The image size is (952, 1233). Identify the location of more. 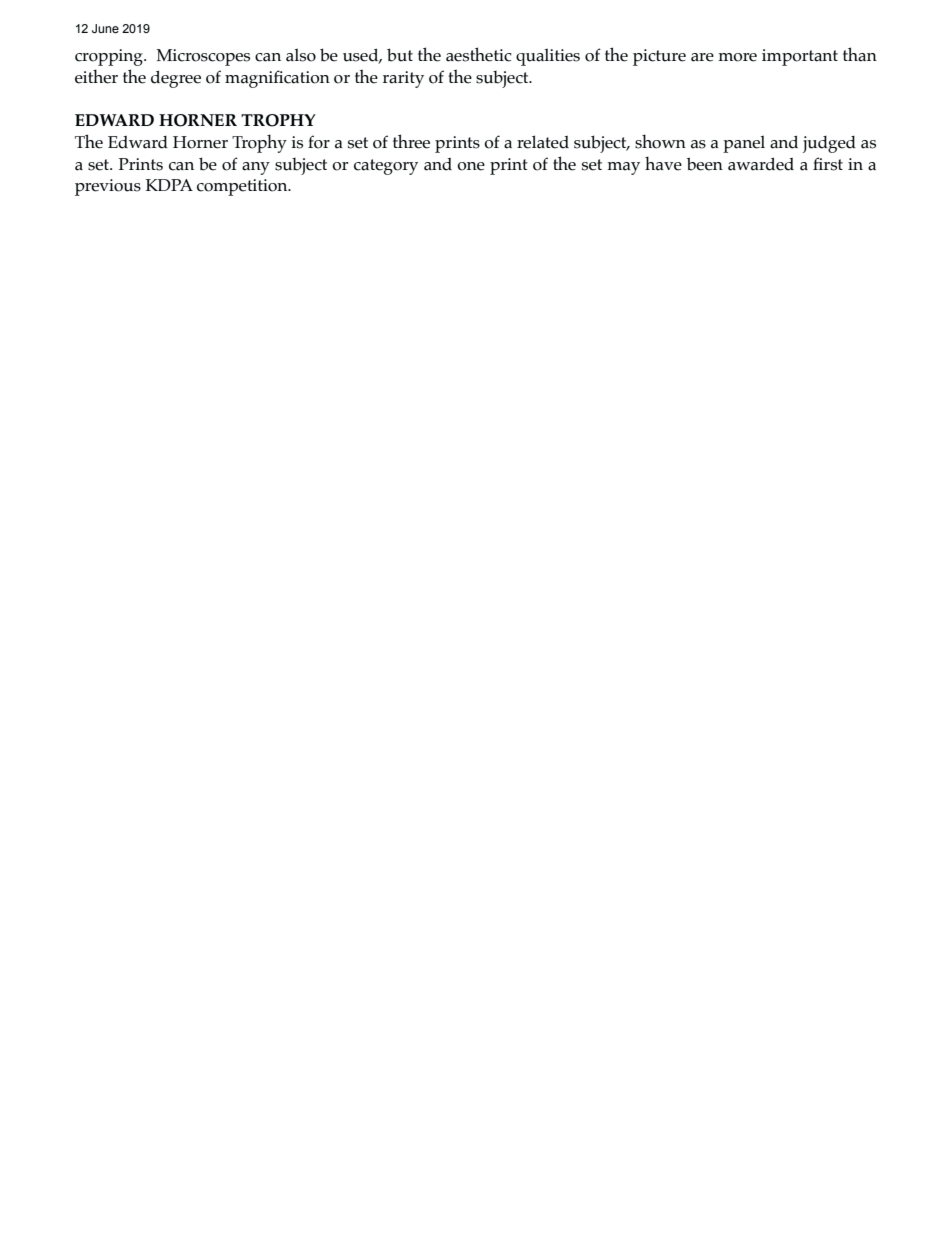
(737, 57).
